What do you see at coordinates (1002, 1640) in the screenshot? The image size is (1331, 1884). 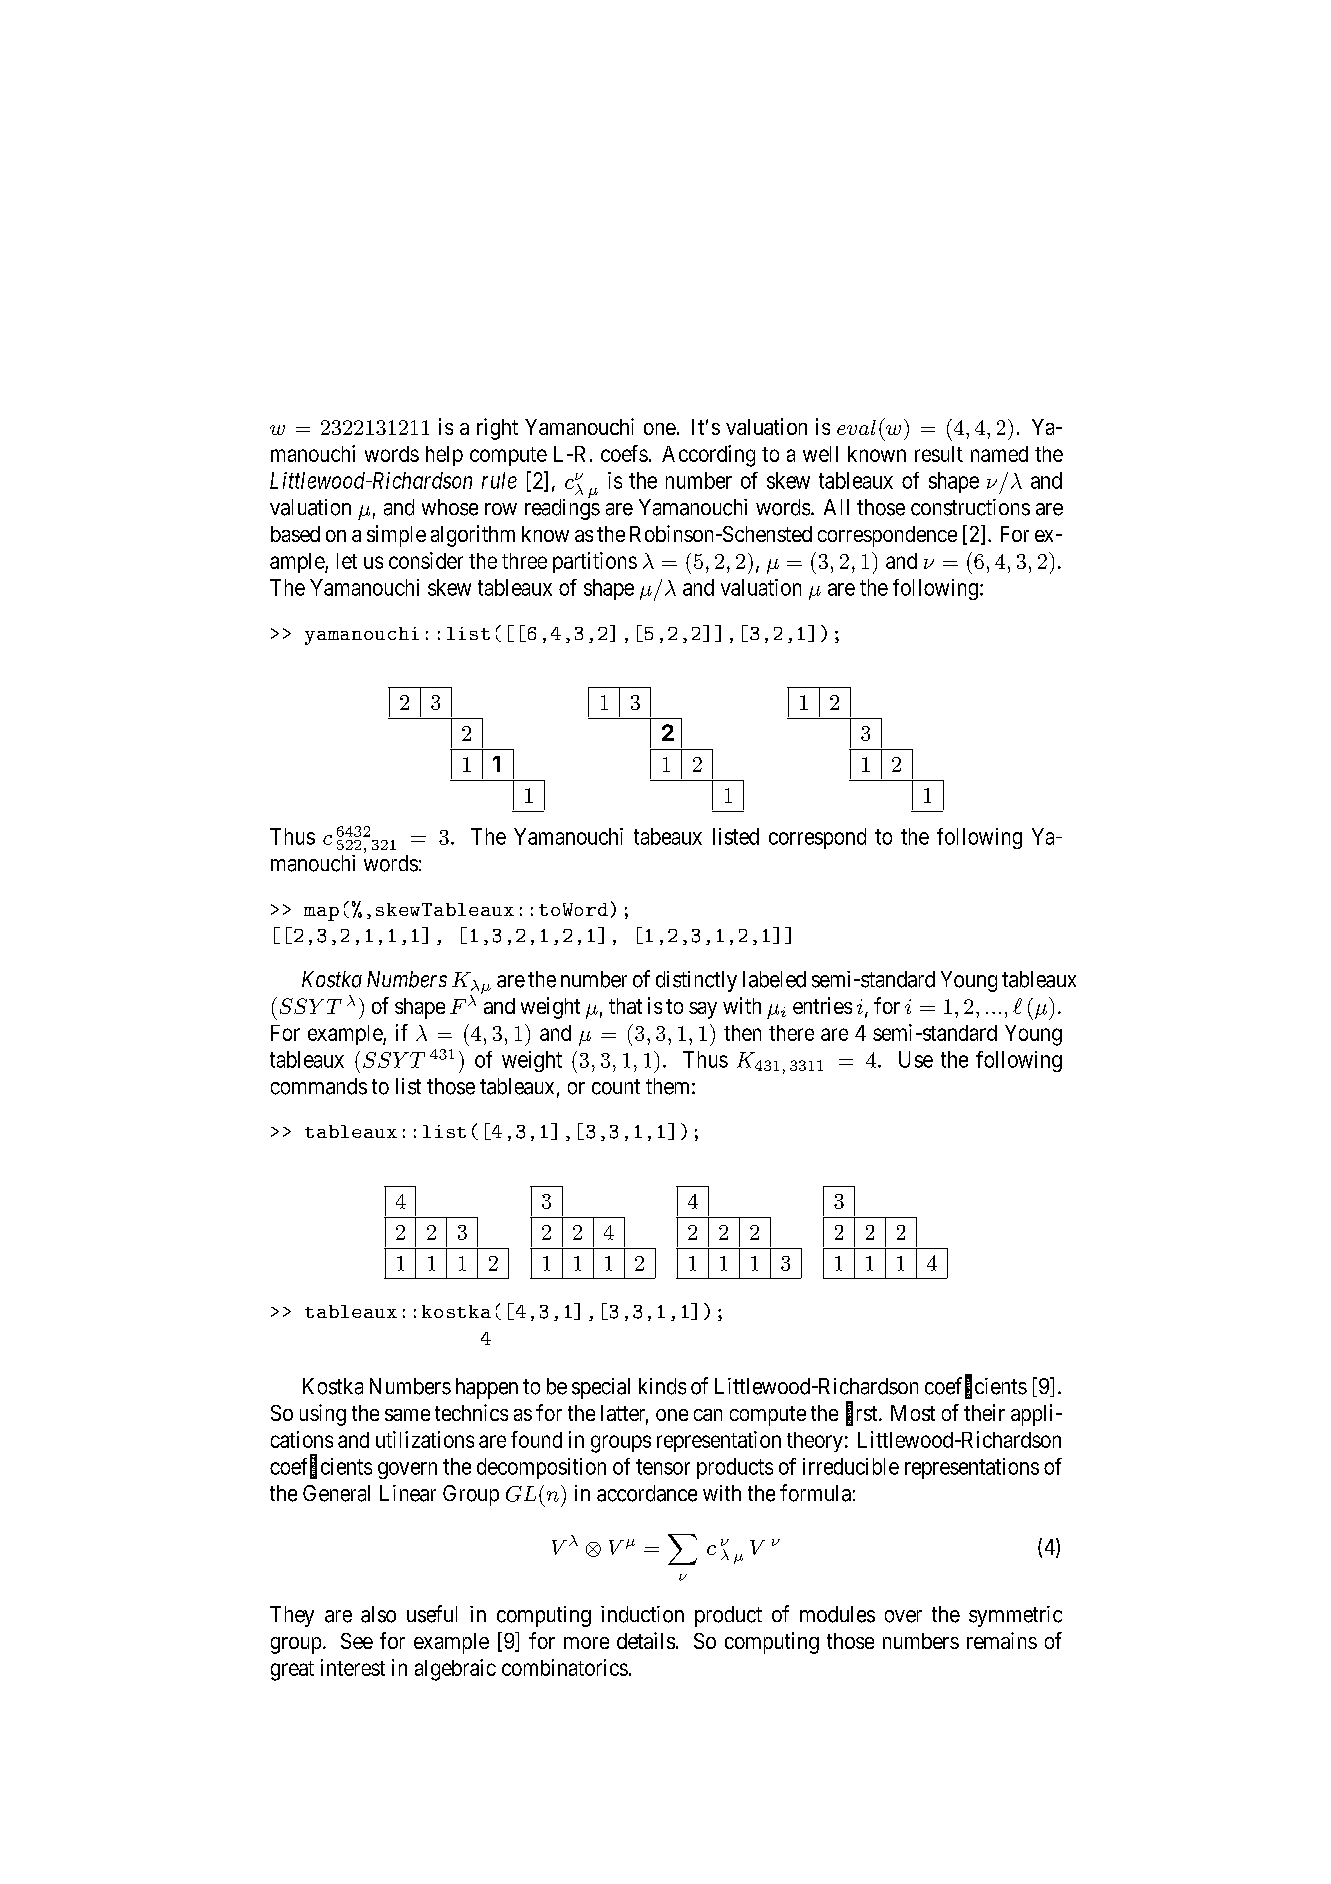 I see `remains` at bounding box center [1002, 1640].
